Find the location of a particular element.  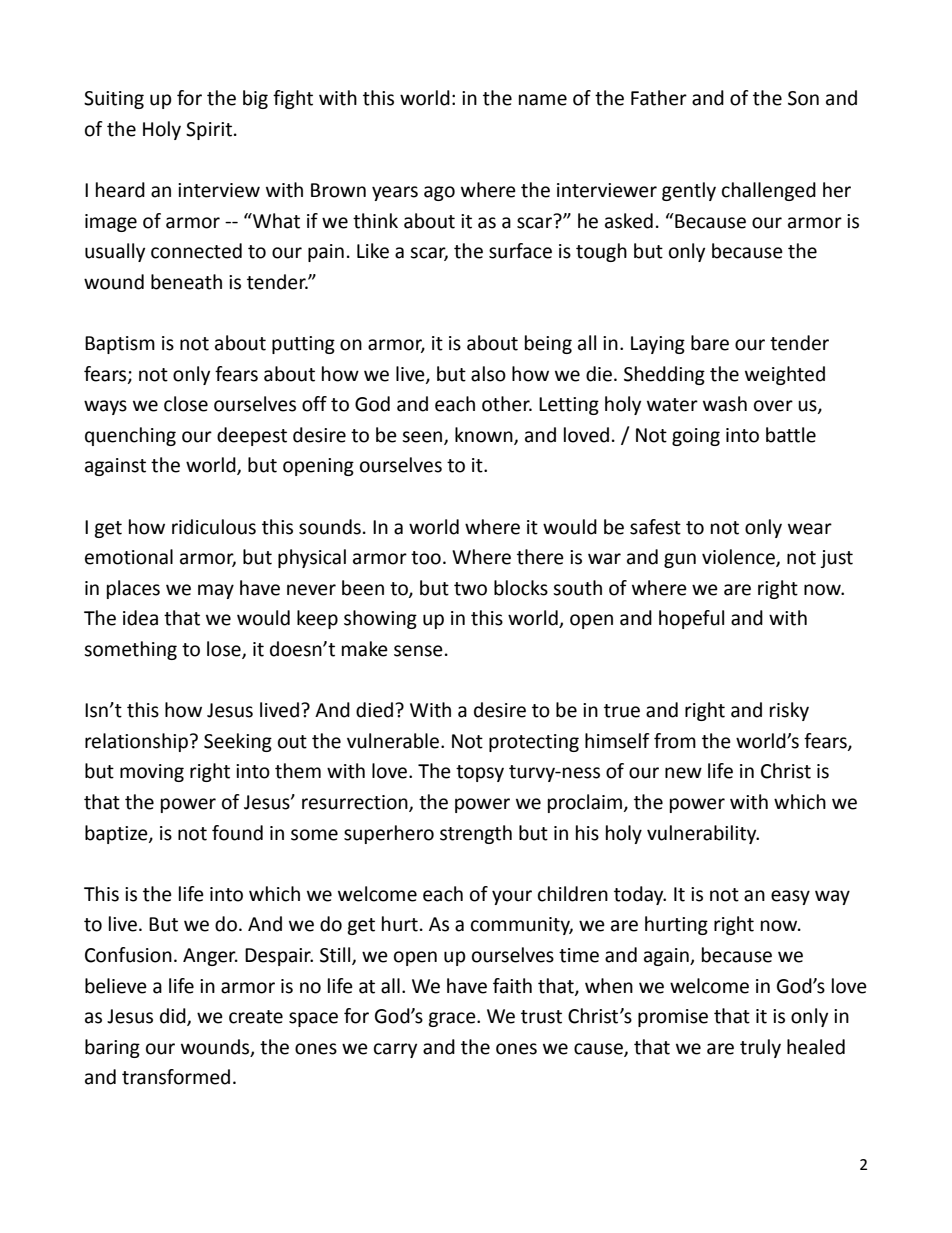

found is located at coordinates (237, 833).
